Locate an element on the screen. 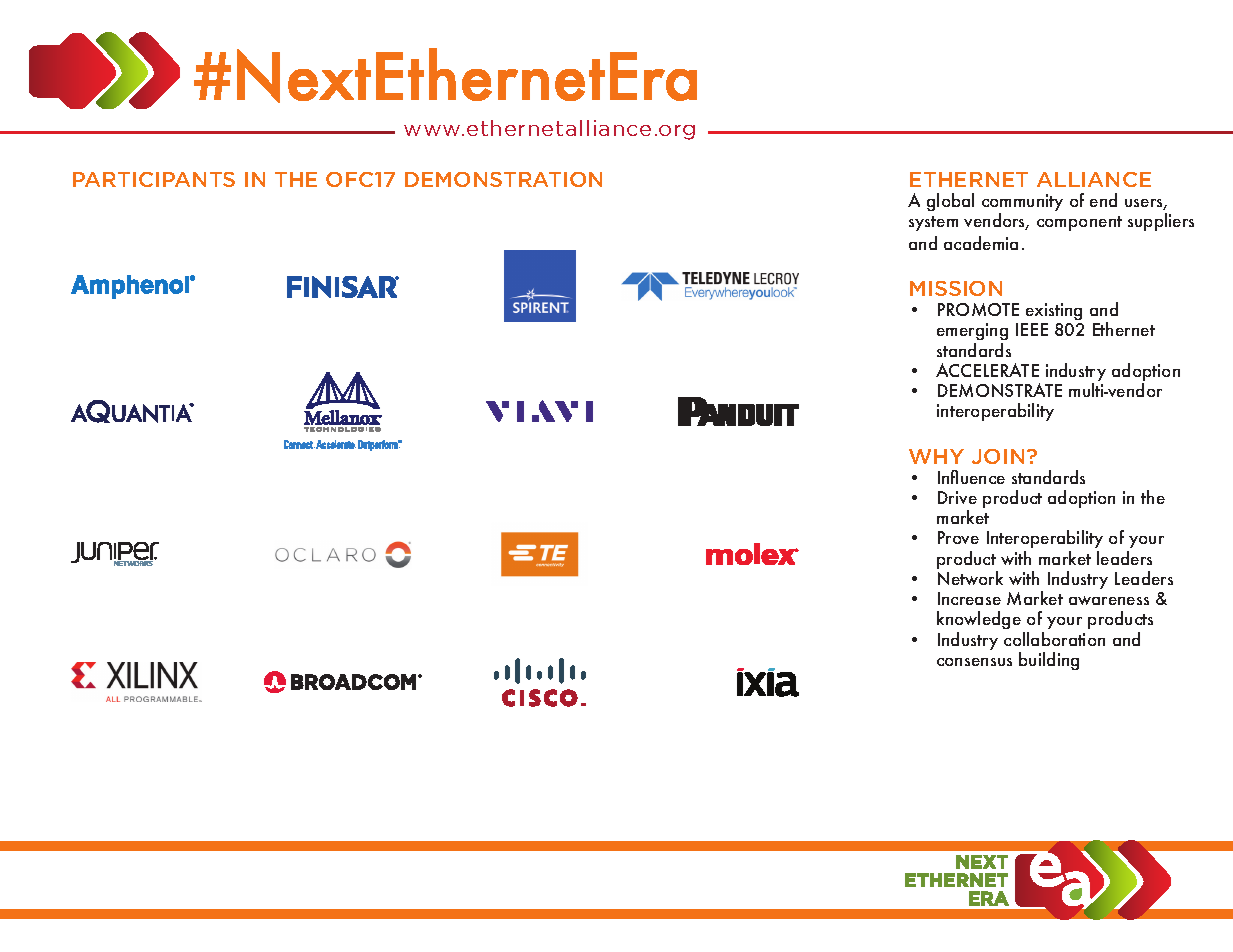 Image resolution: width=1233 pixels, height=952 pixels. WHY is located at coordinates (936, 456).
